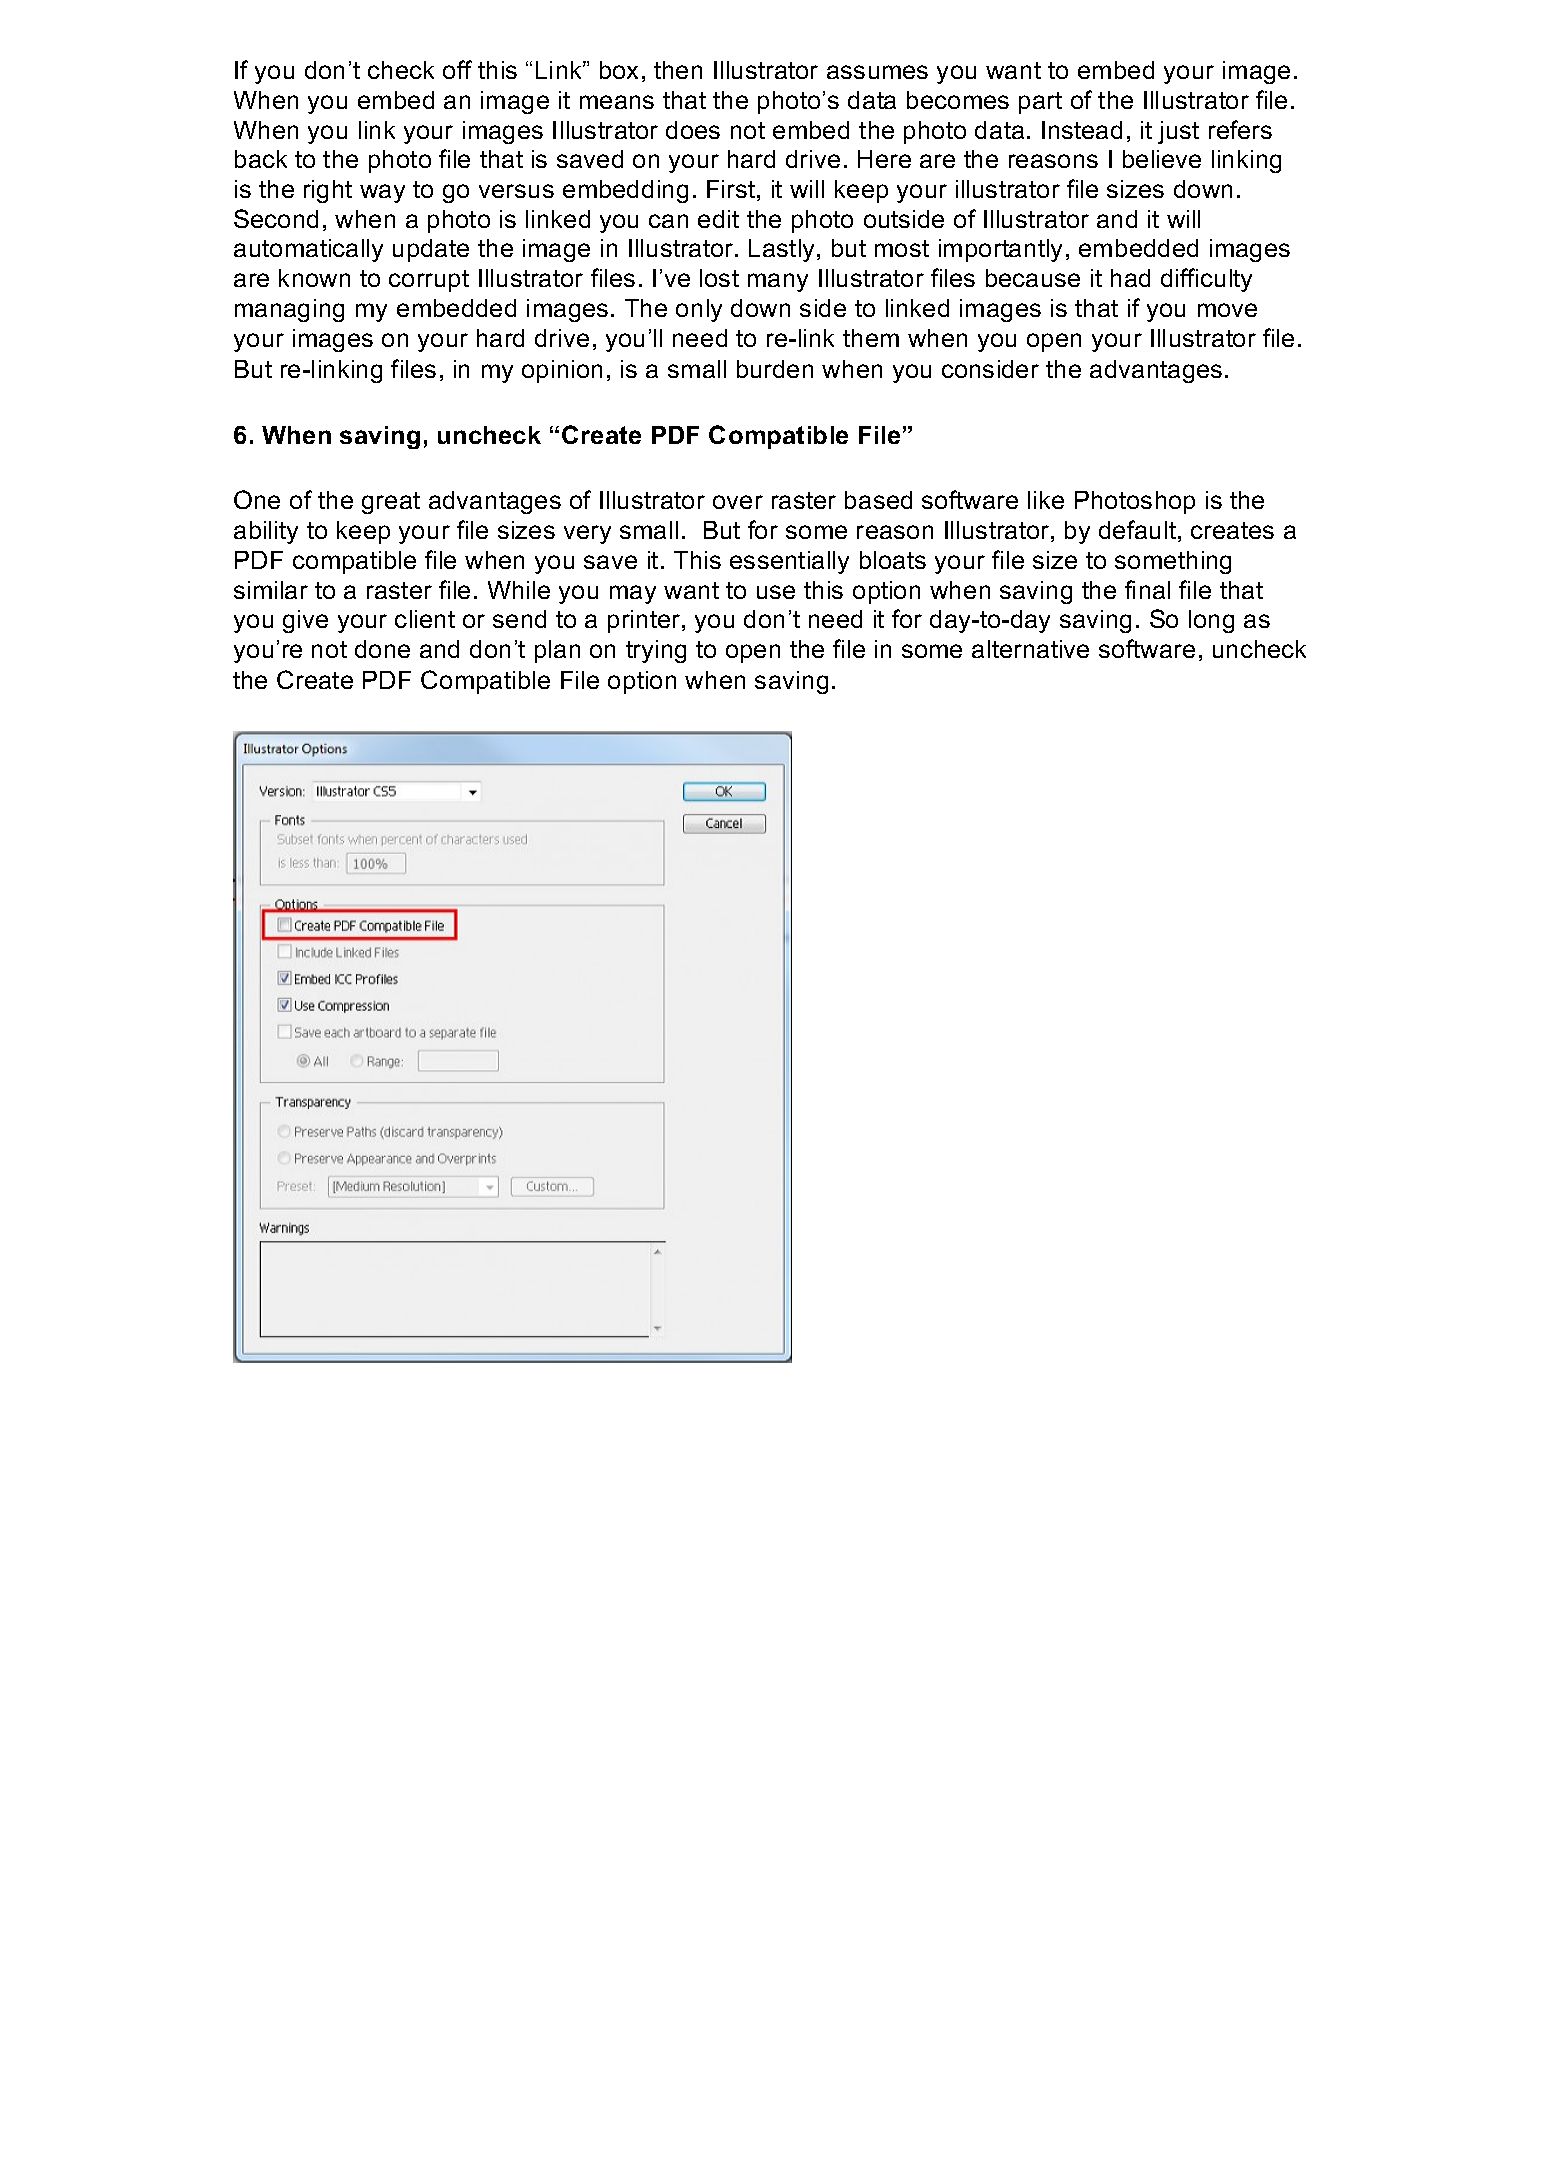 The height and width of the screenshot is (2184, 1544). I want to click on like, so click(1046, 500).
